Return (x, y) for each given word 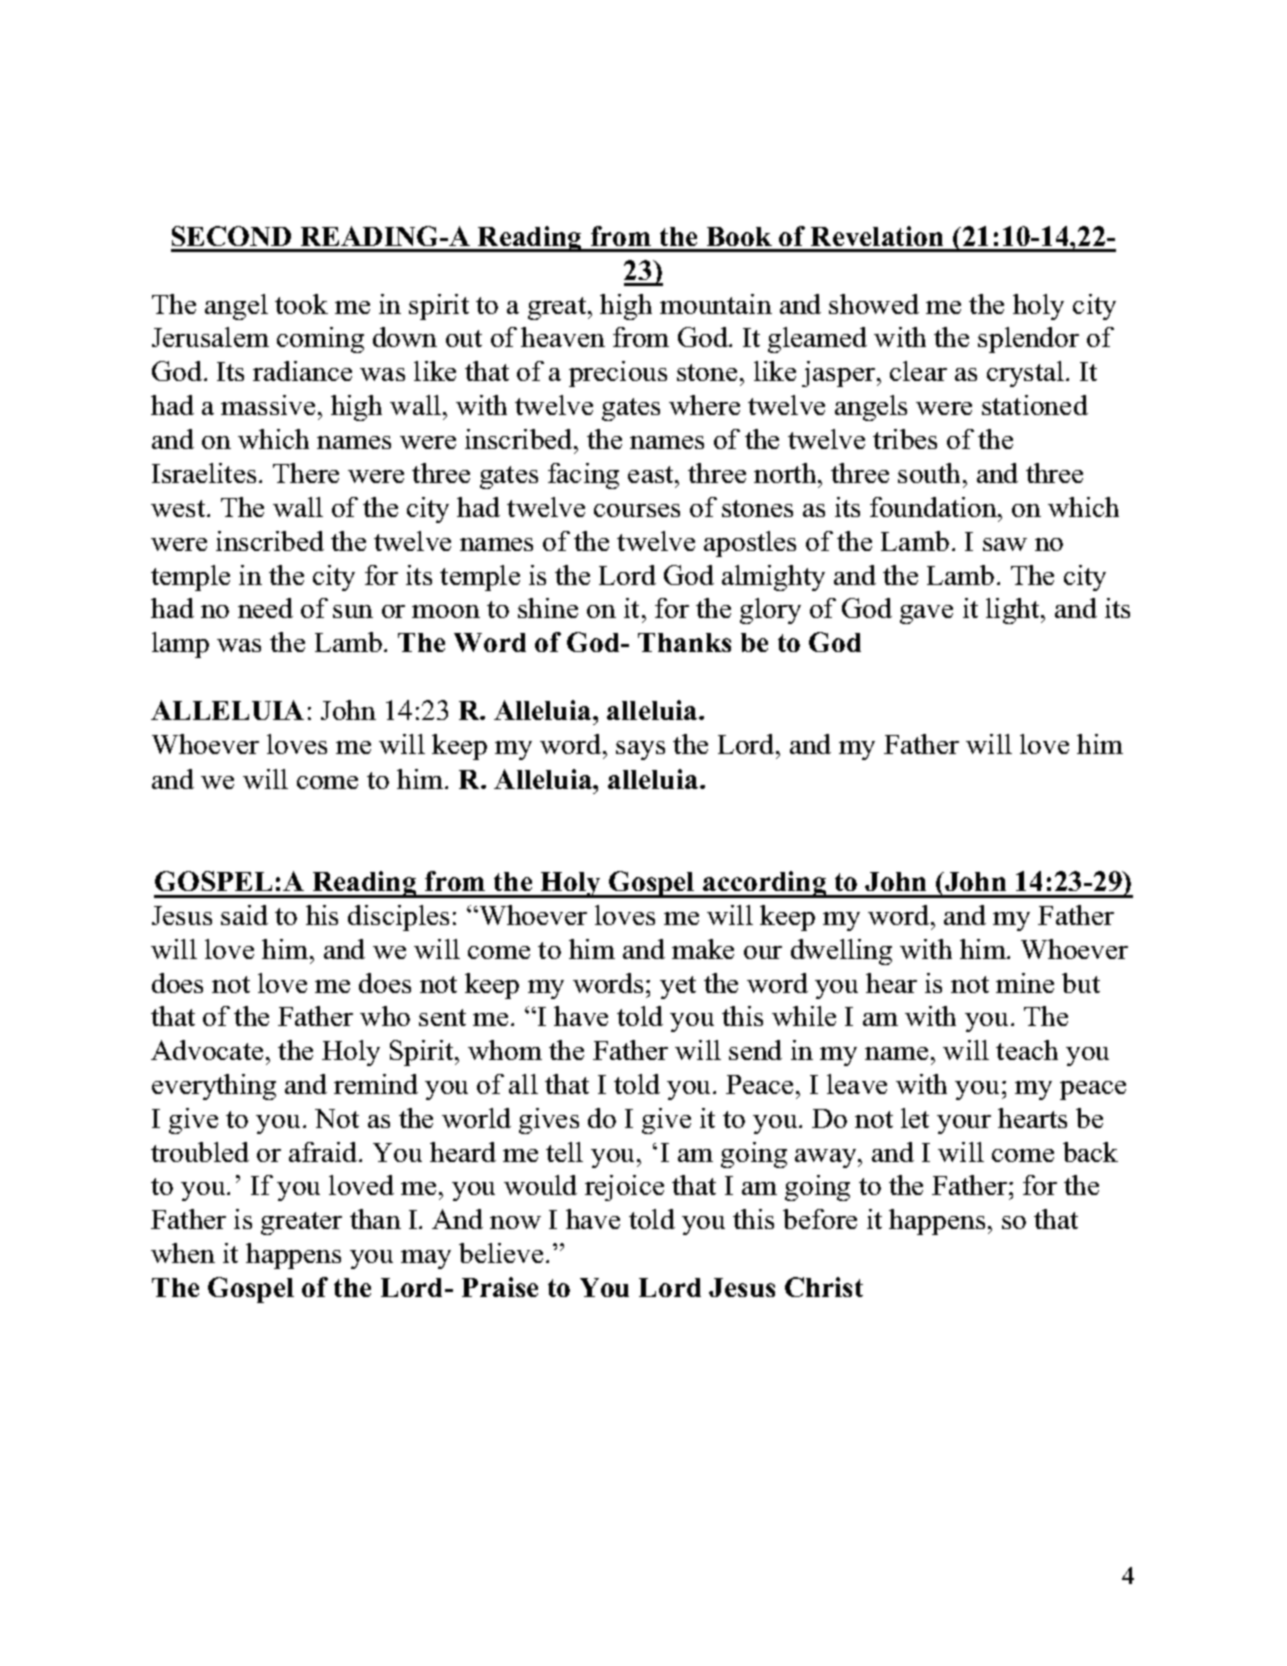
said (244, 915)
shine (548, 608)
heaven (563, 337)
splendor (1028, 340)
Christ (824, 1287)
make (703, 949)
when (183, 1253)
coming (320, 340)
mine (1025, 983)
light (1014, 611)
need (265, 608)
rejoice (624, 1188)
